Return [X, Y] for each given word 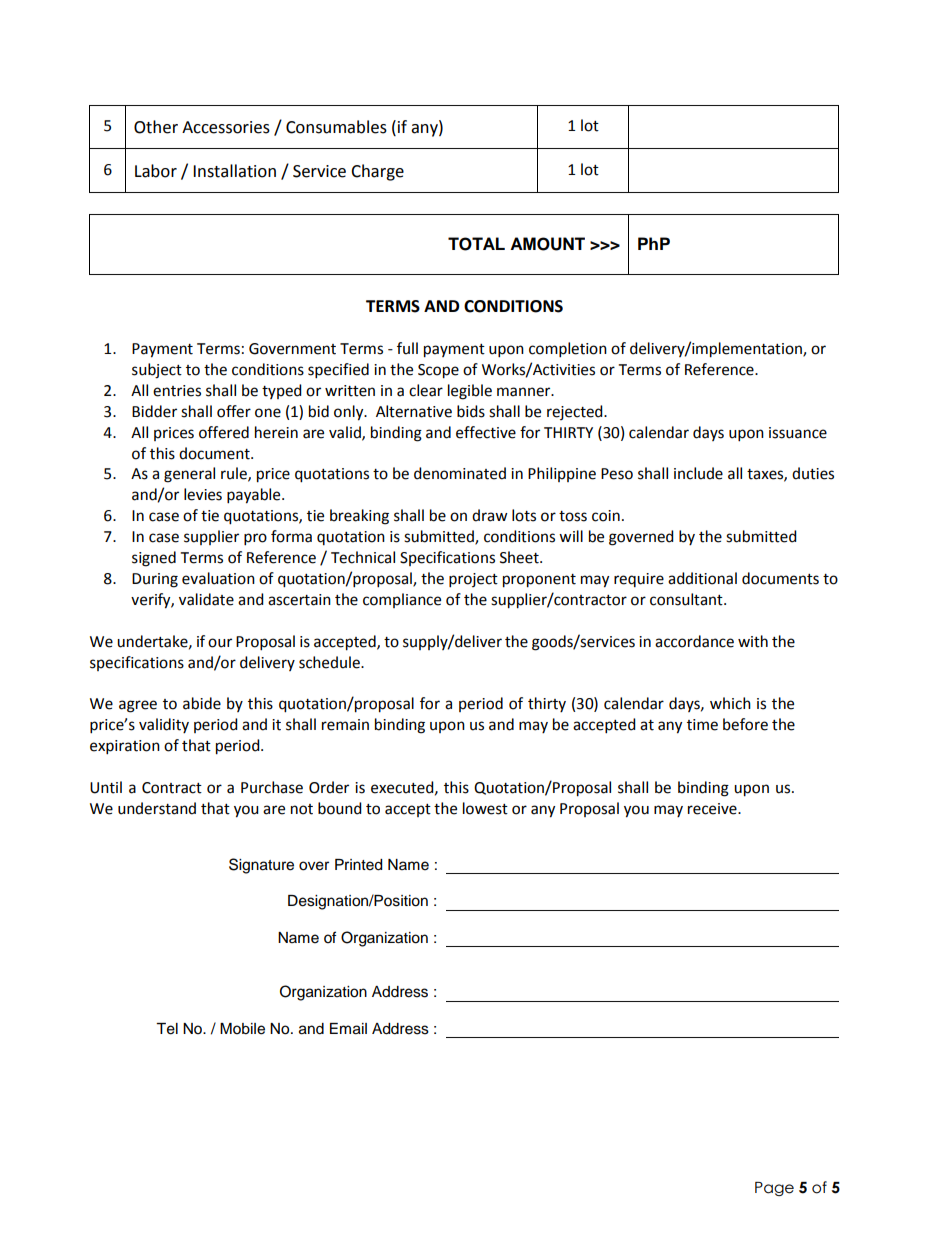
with [753, 641]
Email [348, 1029]
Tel [167, 1029]
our [220, 643]
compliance [402, 600]
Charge [377, 172]
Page [774, 1189]
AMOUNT [547, 244]
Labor [156, 171]
